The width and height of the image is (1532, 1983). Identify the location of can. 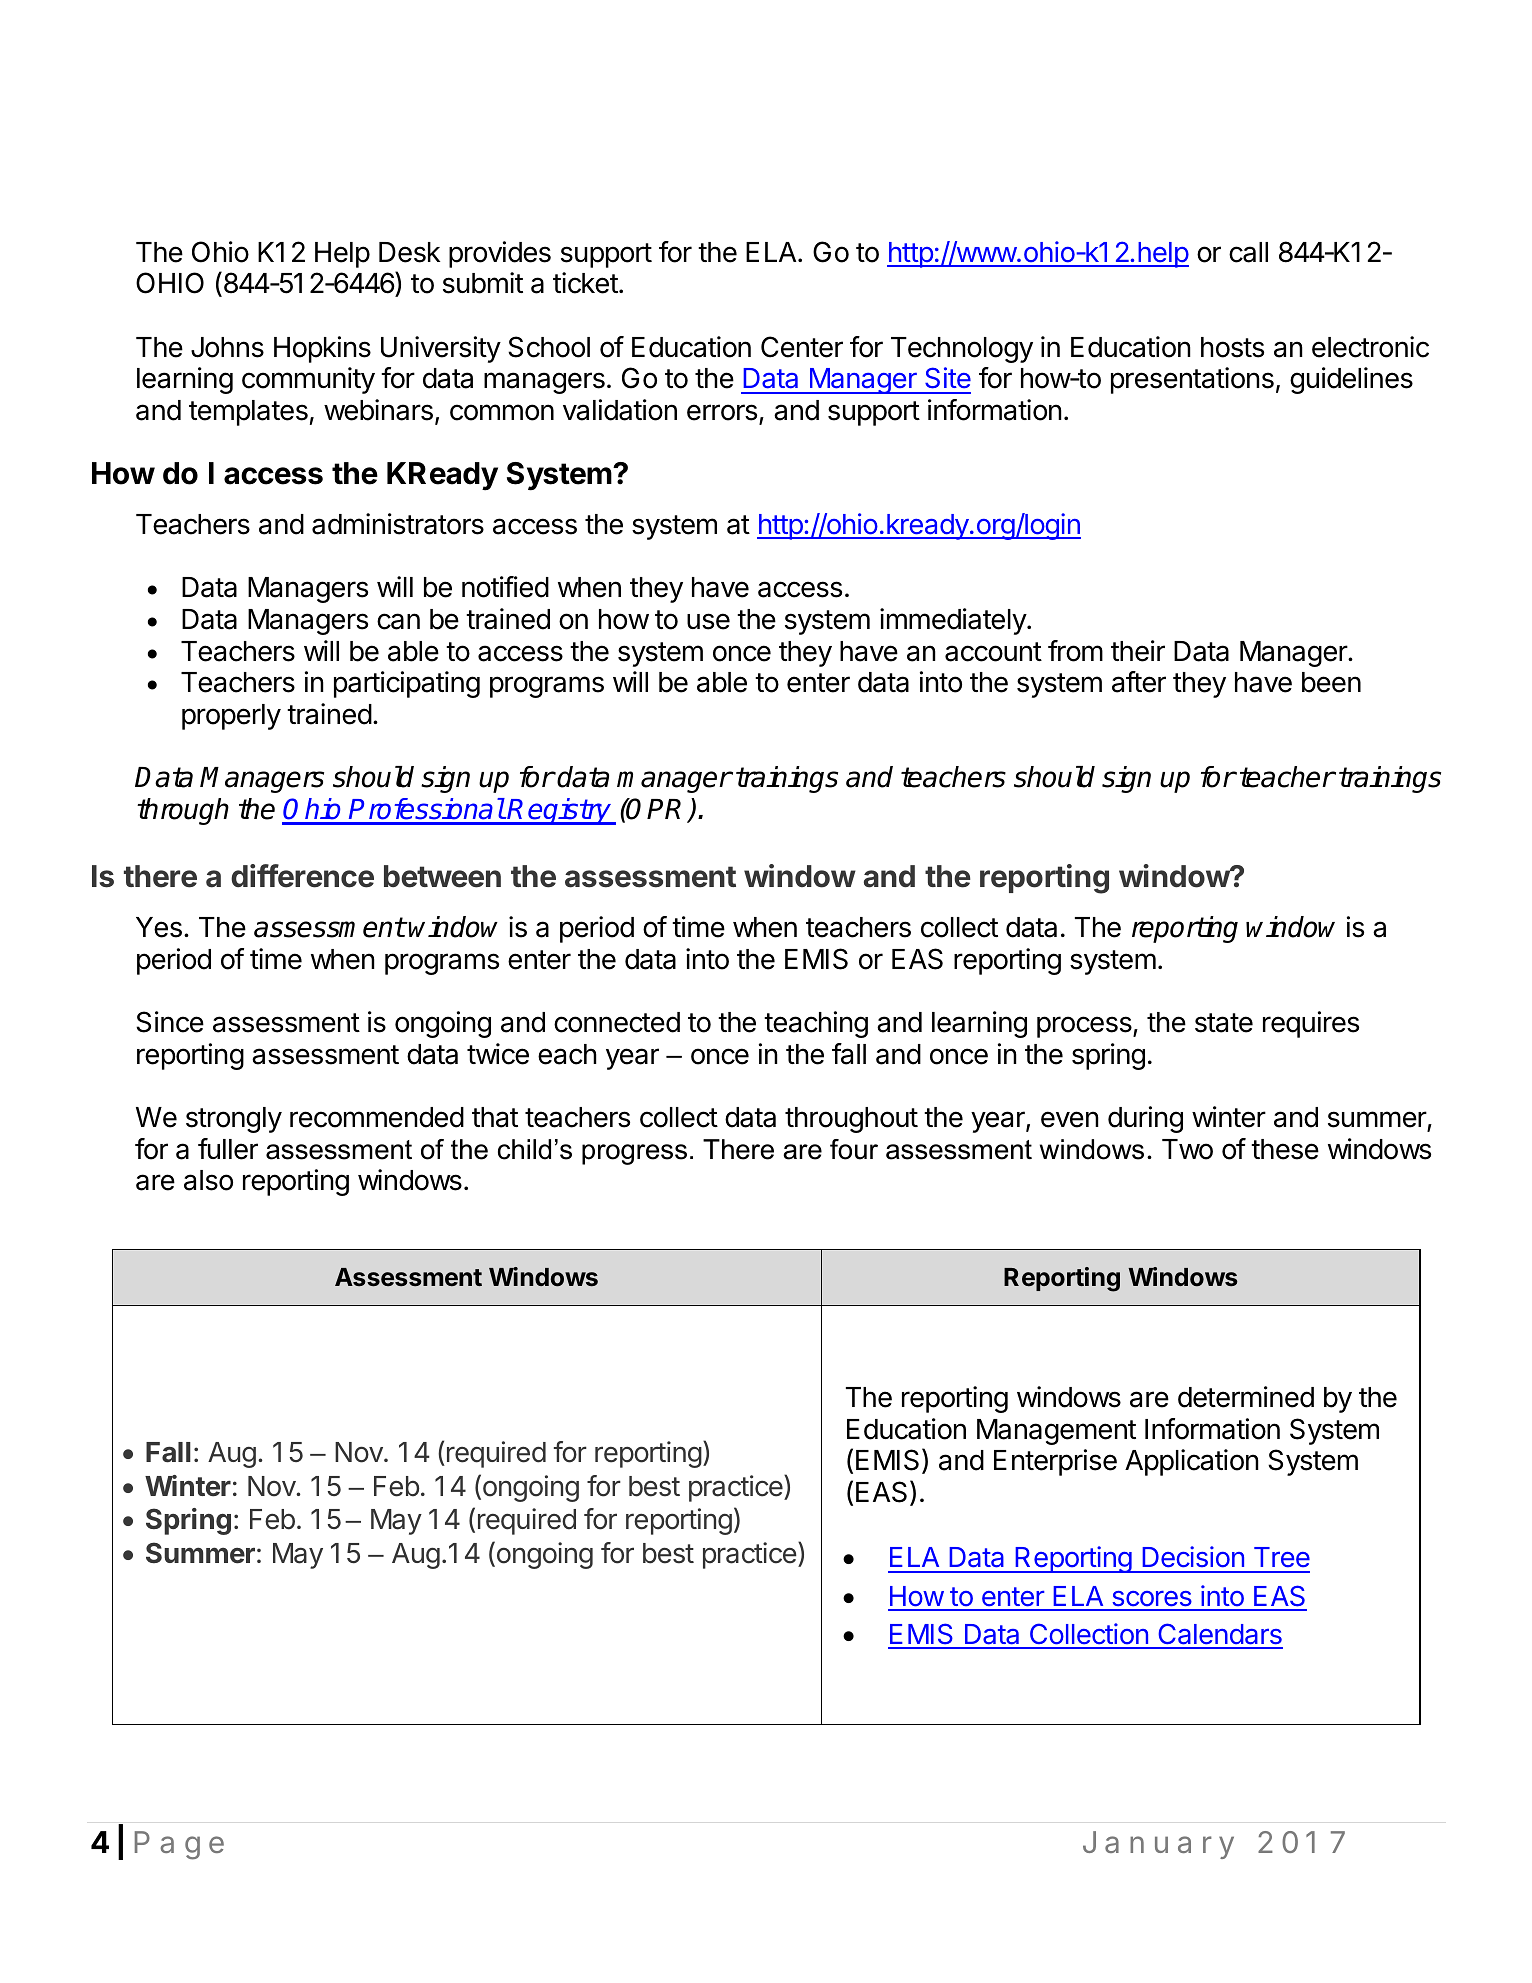
(398, 621).
